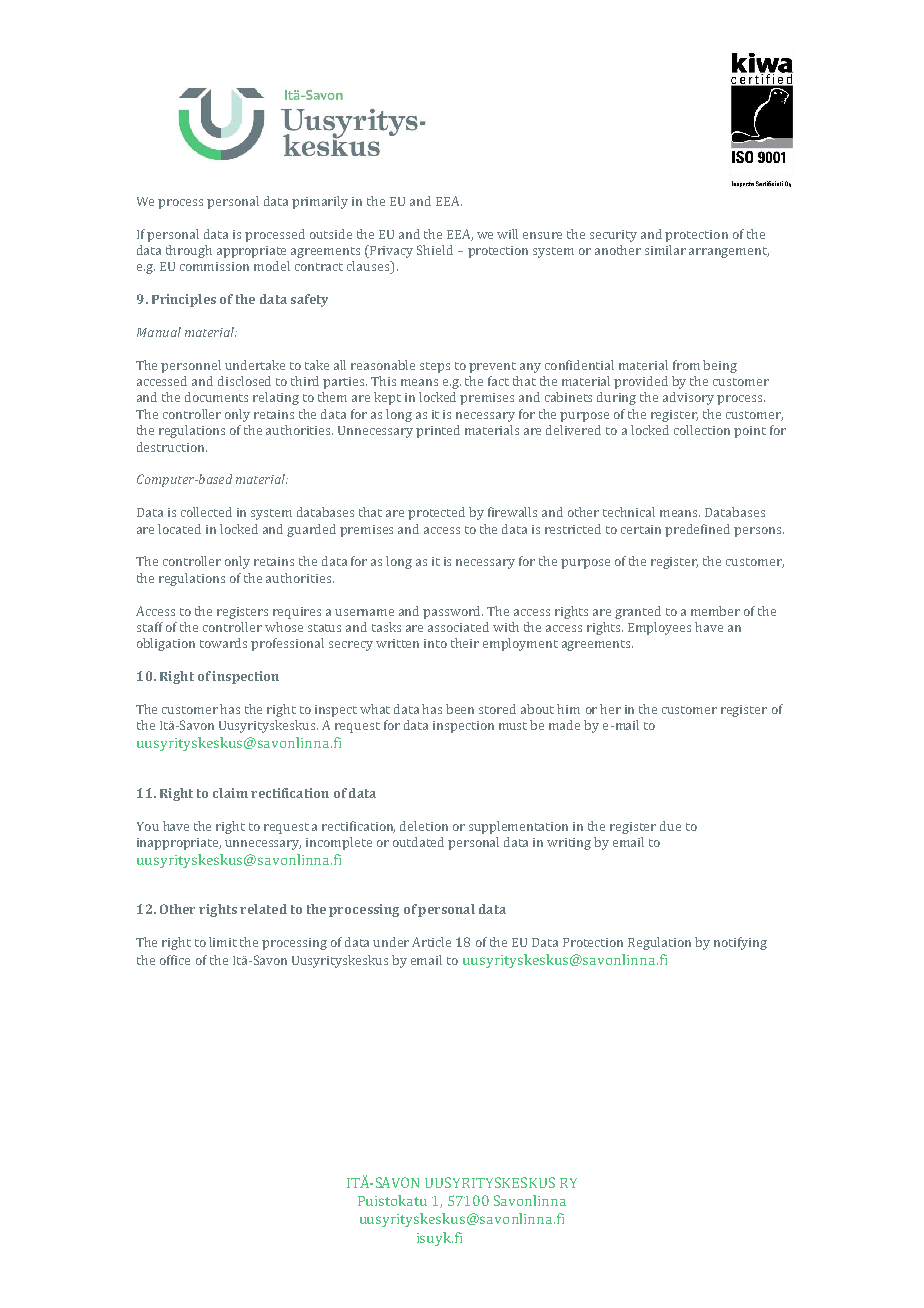  I want to click on destruction, so click(172, 447).
